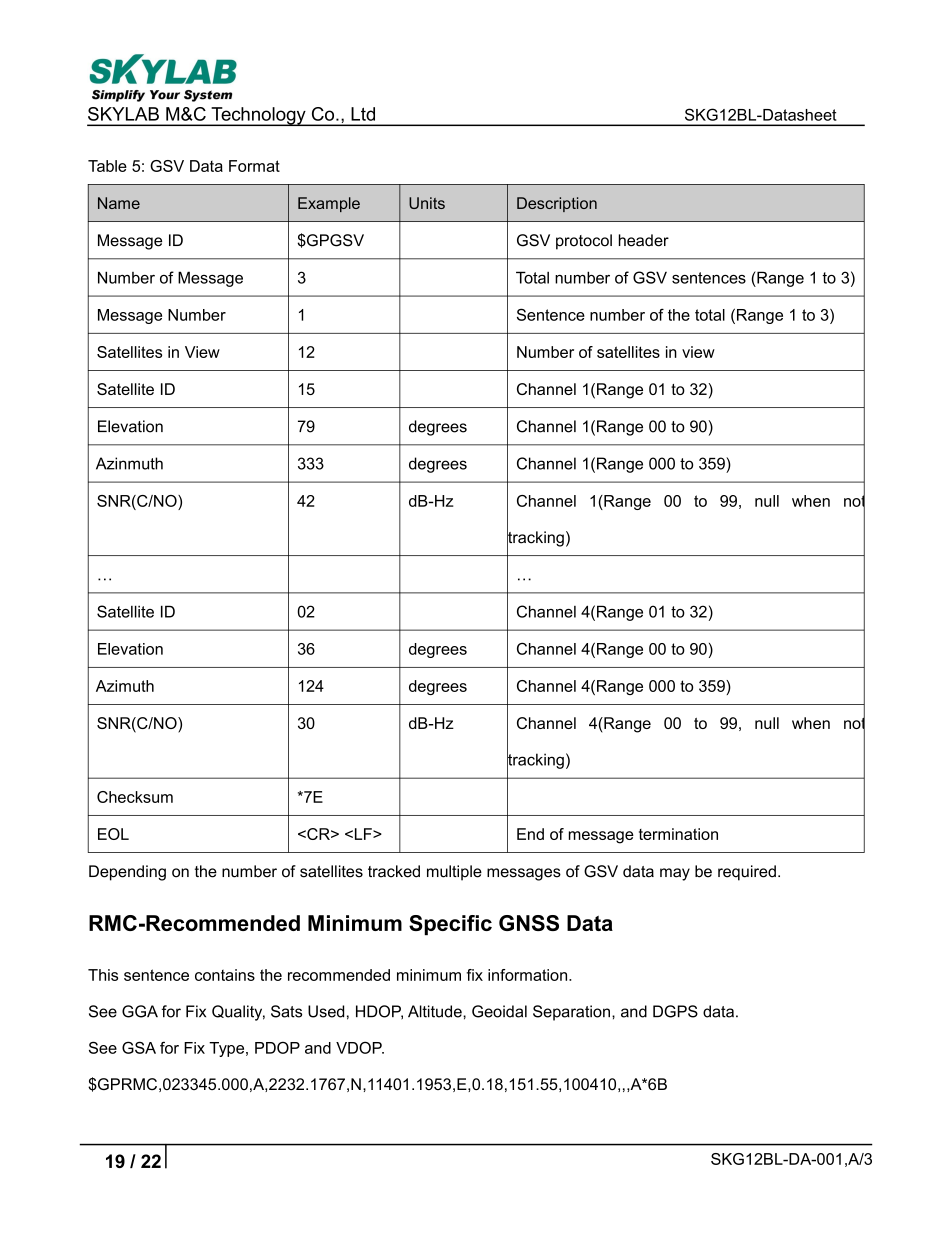 The height and width of the screenshot is (1233, 952). What do you see at coordinates (394, 871) in the screenshot?
I see `tracked` at bounding box center [394, 871].
